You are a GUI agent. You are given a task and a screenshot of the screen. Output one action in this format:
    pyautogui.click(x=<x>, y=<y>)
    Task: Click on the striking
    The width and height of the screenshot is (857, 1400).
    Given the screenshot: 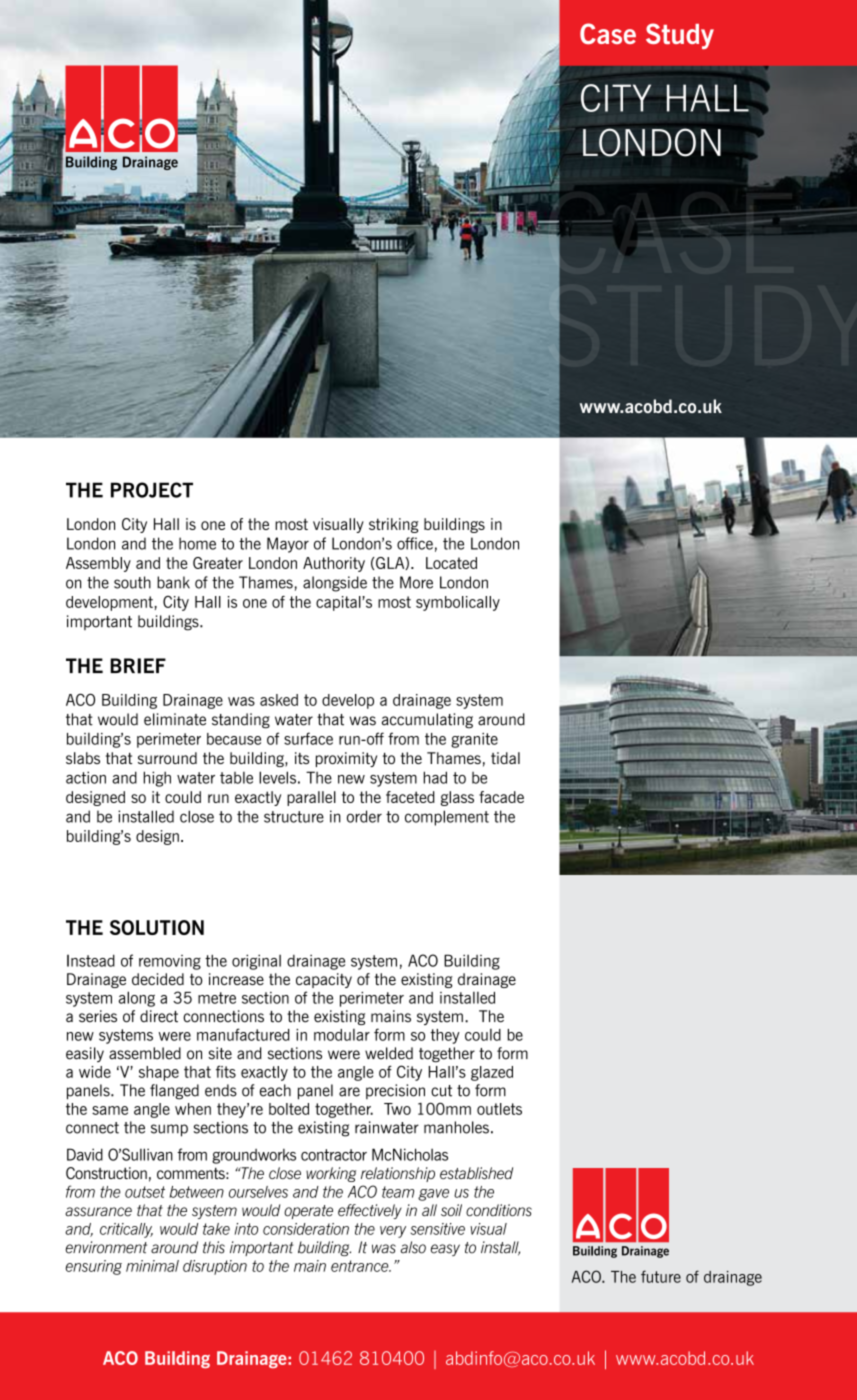 What is the action you would take?
    pyautogui.click(x=393, y=525)
